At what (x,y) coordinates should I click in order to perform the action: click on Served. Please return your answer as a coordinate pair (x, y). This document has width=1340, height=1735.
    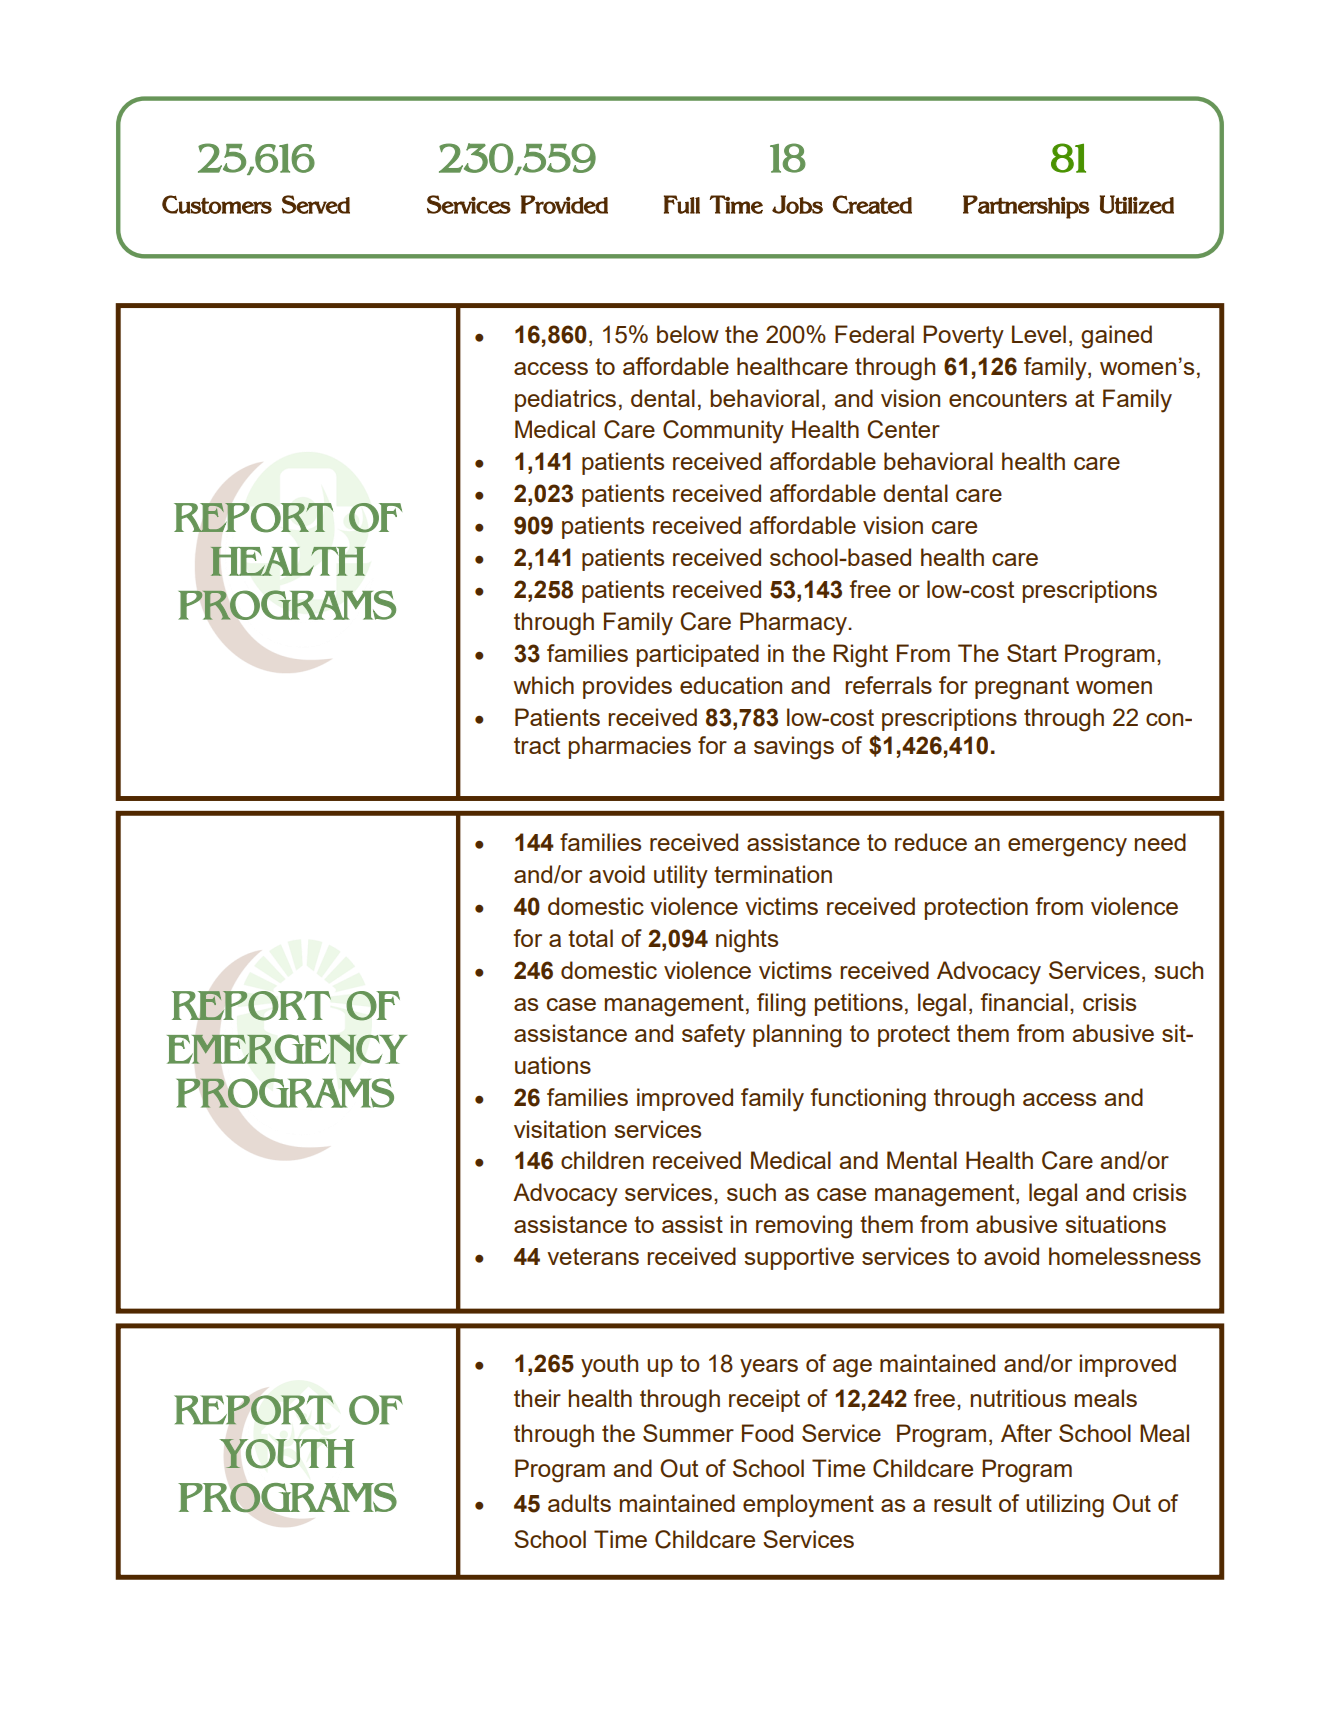
    Looking at the image, I should click on (316, 204).
